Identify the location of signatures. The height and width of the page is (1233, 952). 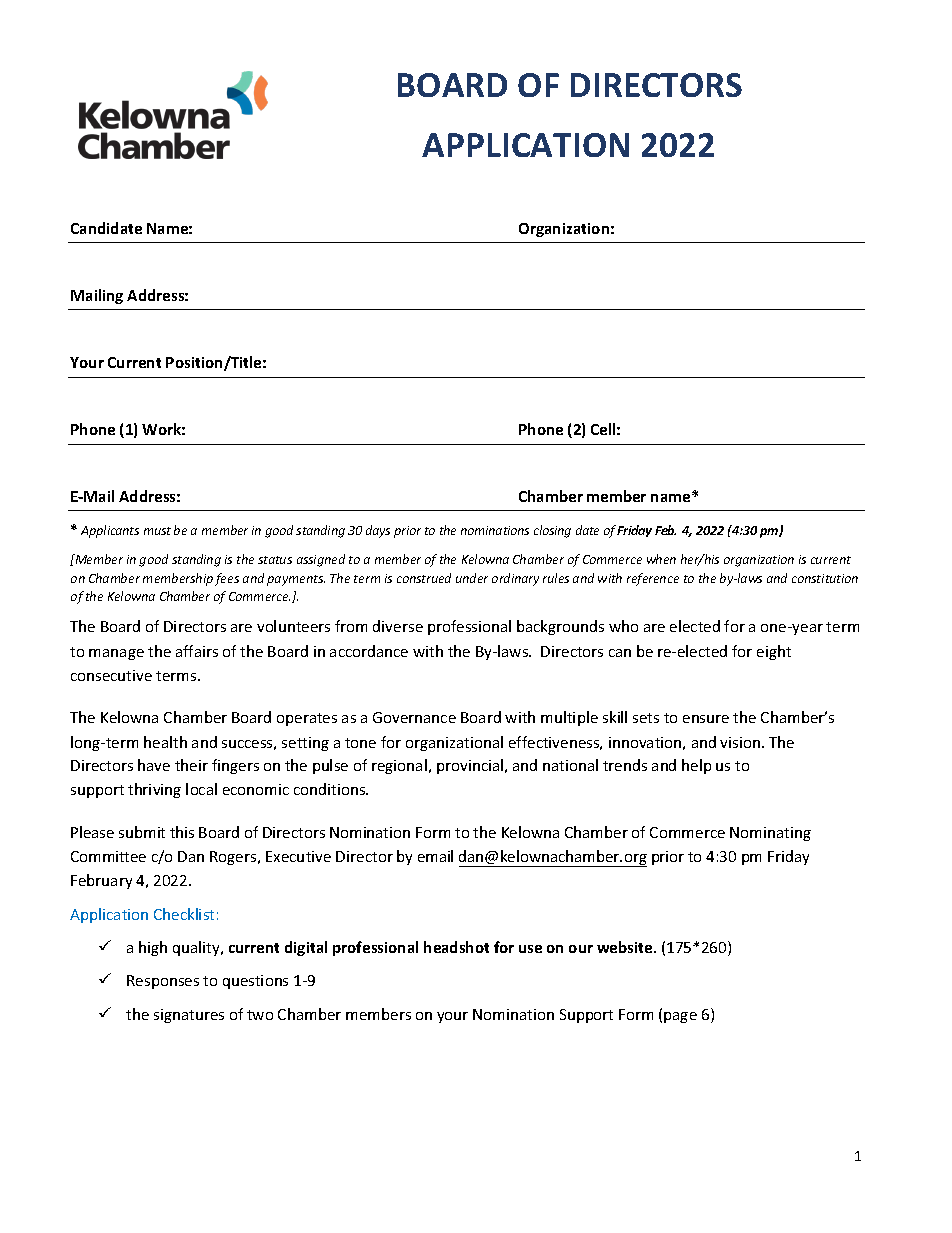
(189, 1016).
